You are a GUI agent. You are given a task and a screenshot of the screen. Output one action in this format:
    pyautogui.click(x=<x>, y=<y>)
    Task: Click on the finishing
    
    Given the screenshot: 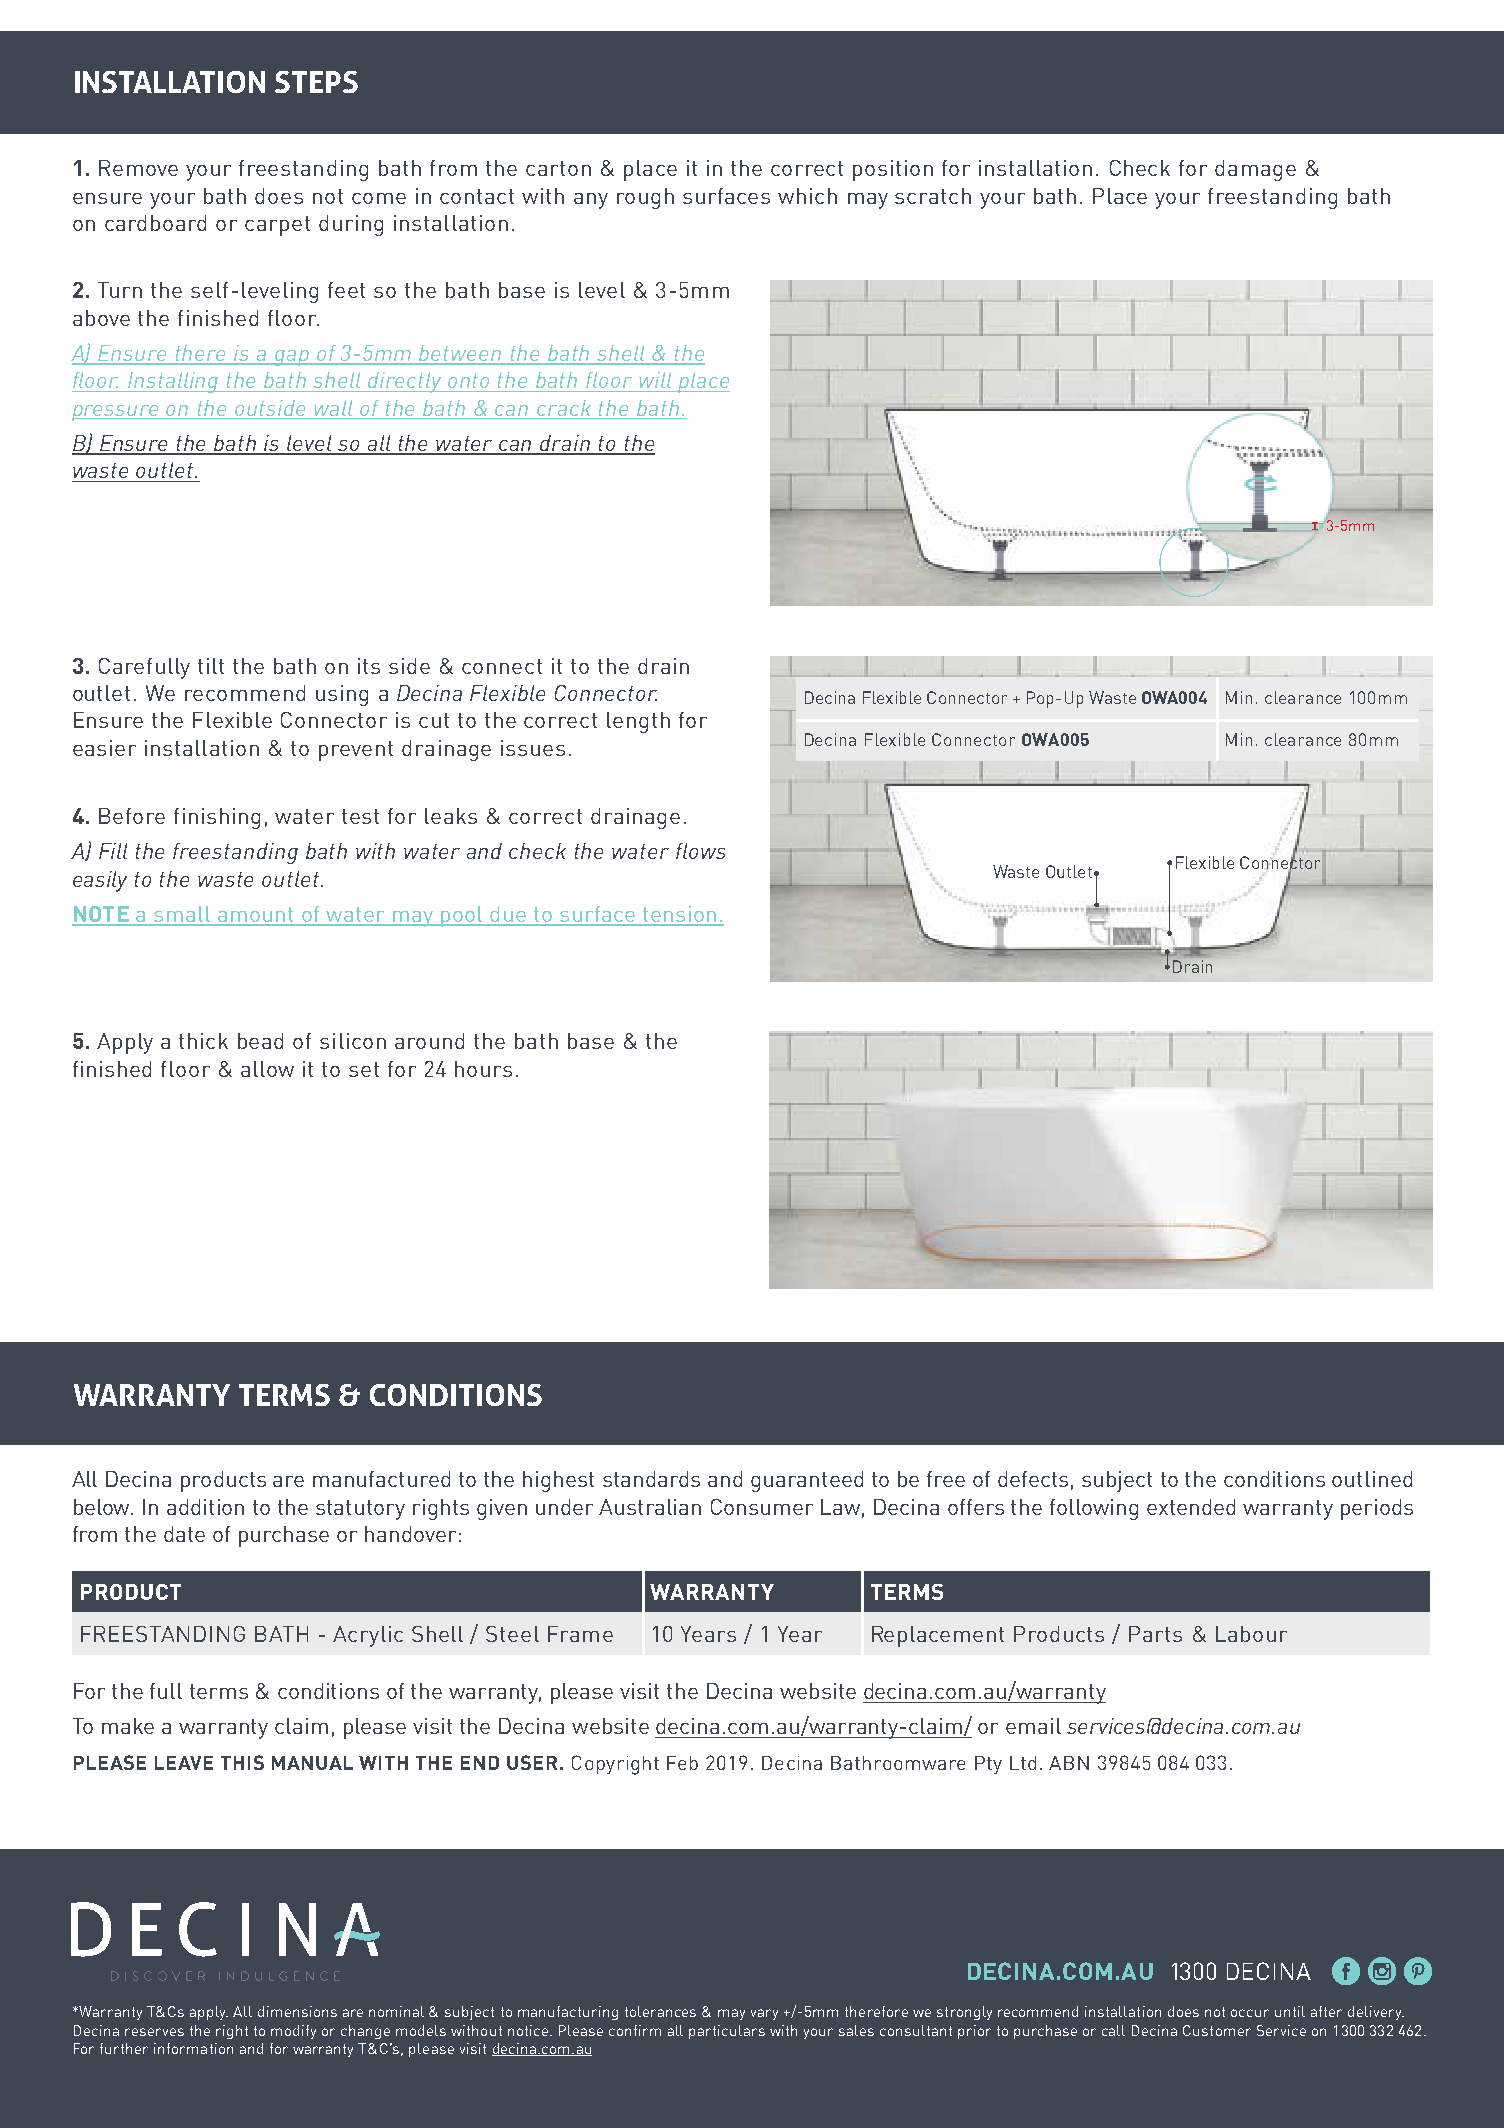 What is the action you would take?
    pyautogui.click(x=217, y=818)
